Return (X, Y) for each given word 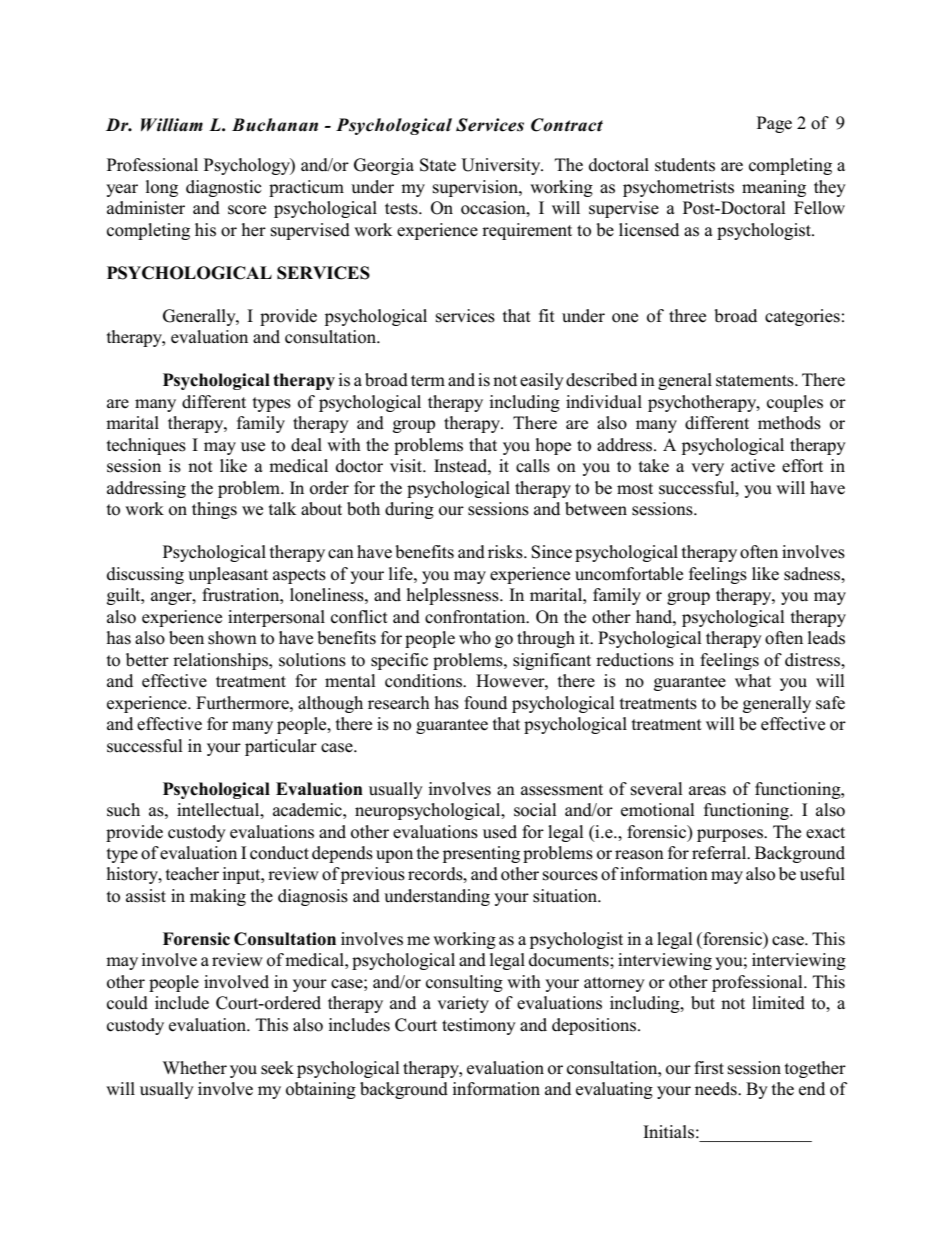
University (502, 166)
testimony (479, 1026)
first (709, 1068)
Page (774, 124)
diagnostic (224, 188)
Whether (195, 1068)
